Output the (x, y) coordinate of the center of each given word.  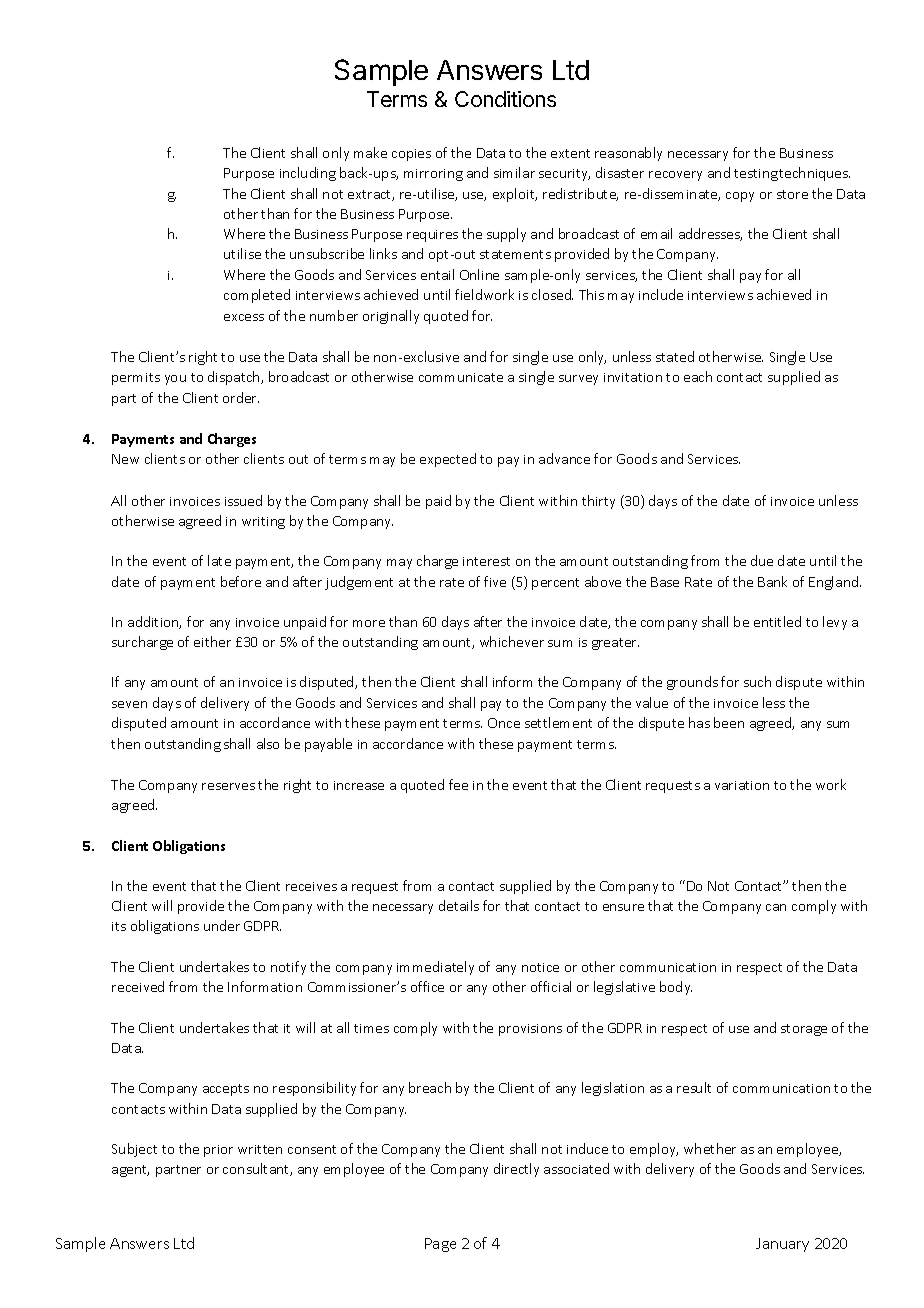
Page (440, 1245)
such (757, 681)
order (241, 397)
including (308, 174)
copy (740, 197)
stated (675, 356)
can (776, 907)
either (212, 641)
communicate (461, 377)
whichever (512, 641)
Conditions (505, 99)
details (459, 905)
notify (288, 968)
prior (218, 1151)
